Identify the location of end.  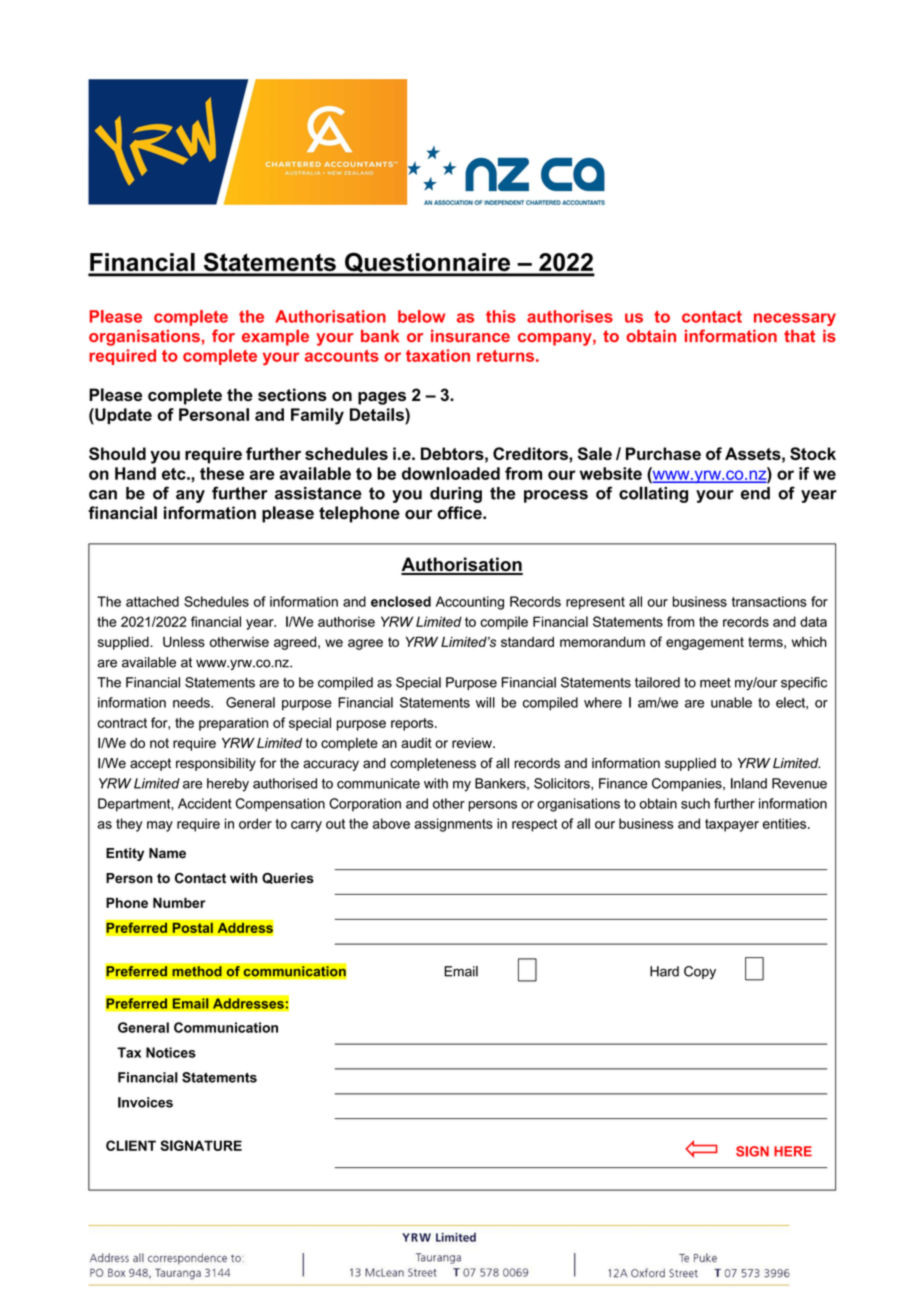
(755, 493).
